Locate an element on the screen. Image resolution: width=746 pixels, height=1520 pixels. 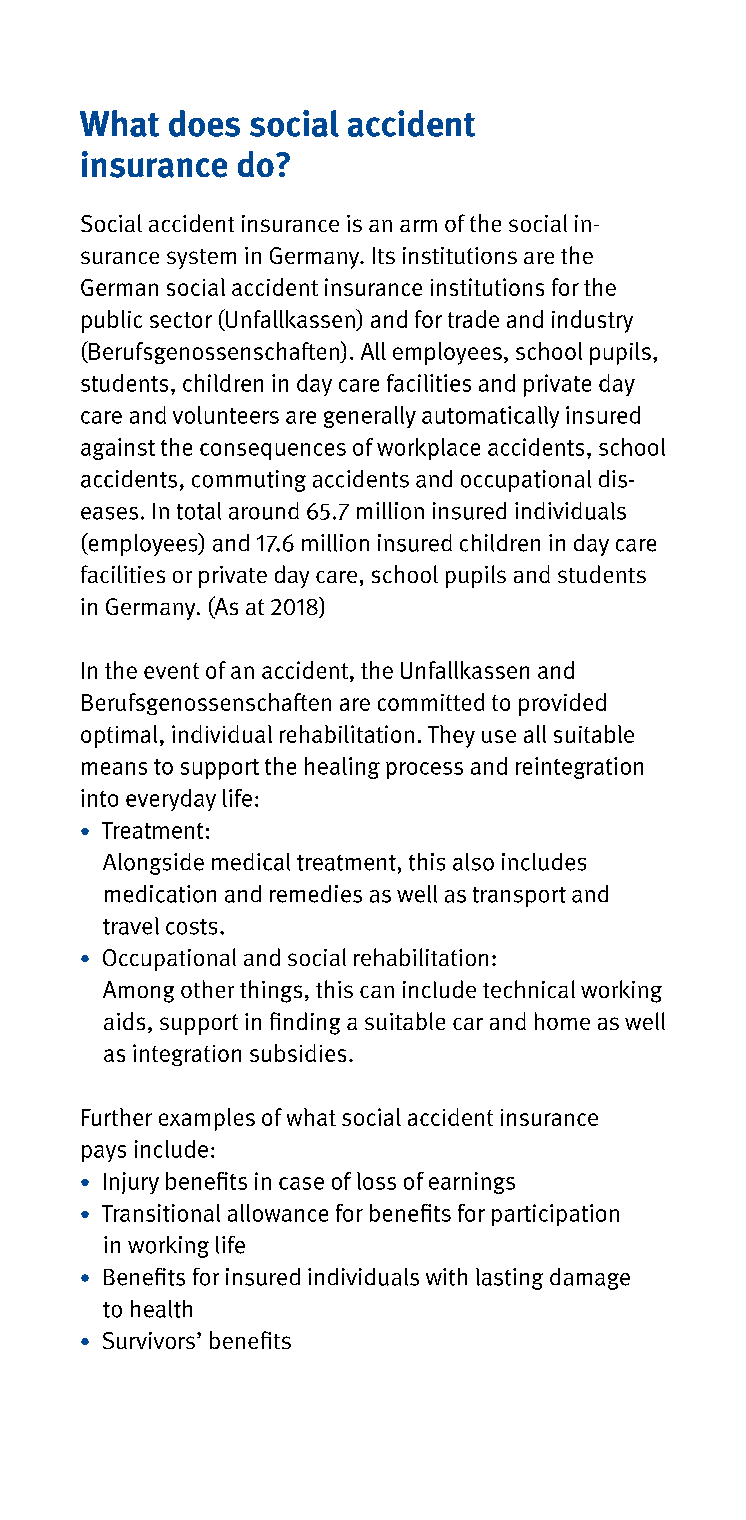
arm is located at coordinates (418, 226).
